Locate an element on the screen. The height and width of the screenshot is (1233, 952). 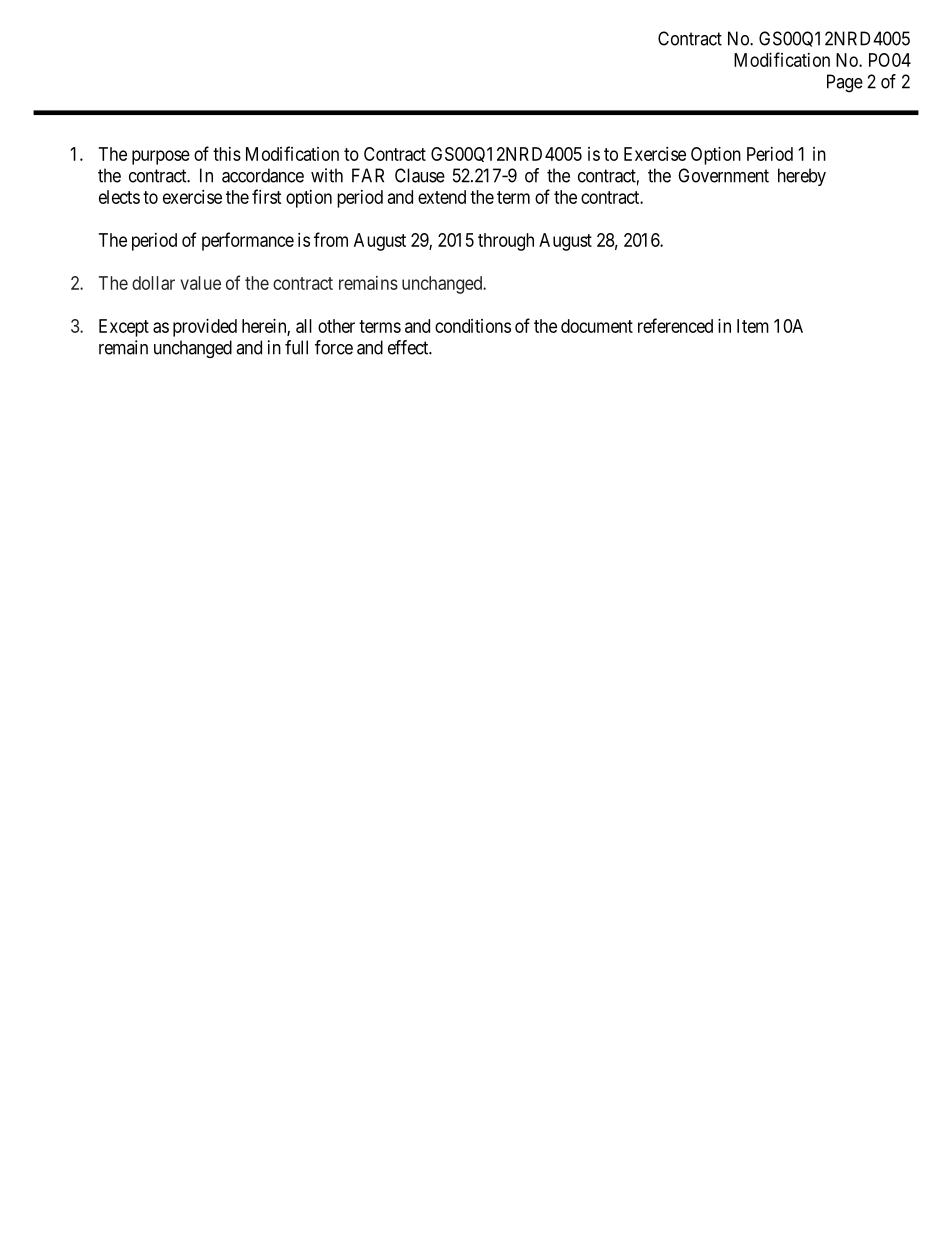
purpose is located at coordinates (161, 157).
